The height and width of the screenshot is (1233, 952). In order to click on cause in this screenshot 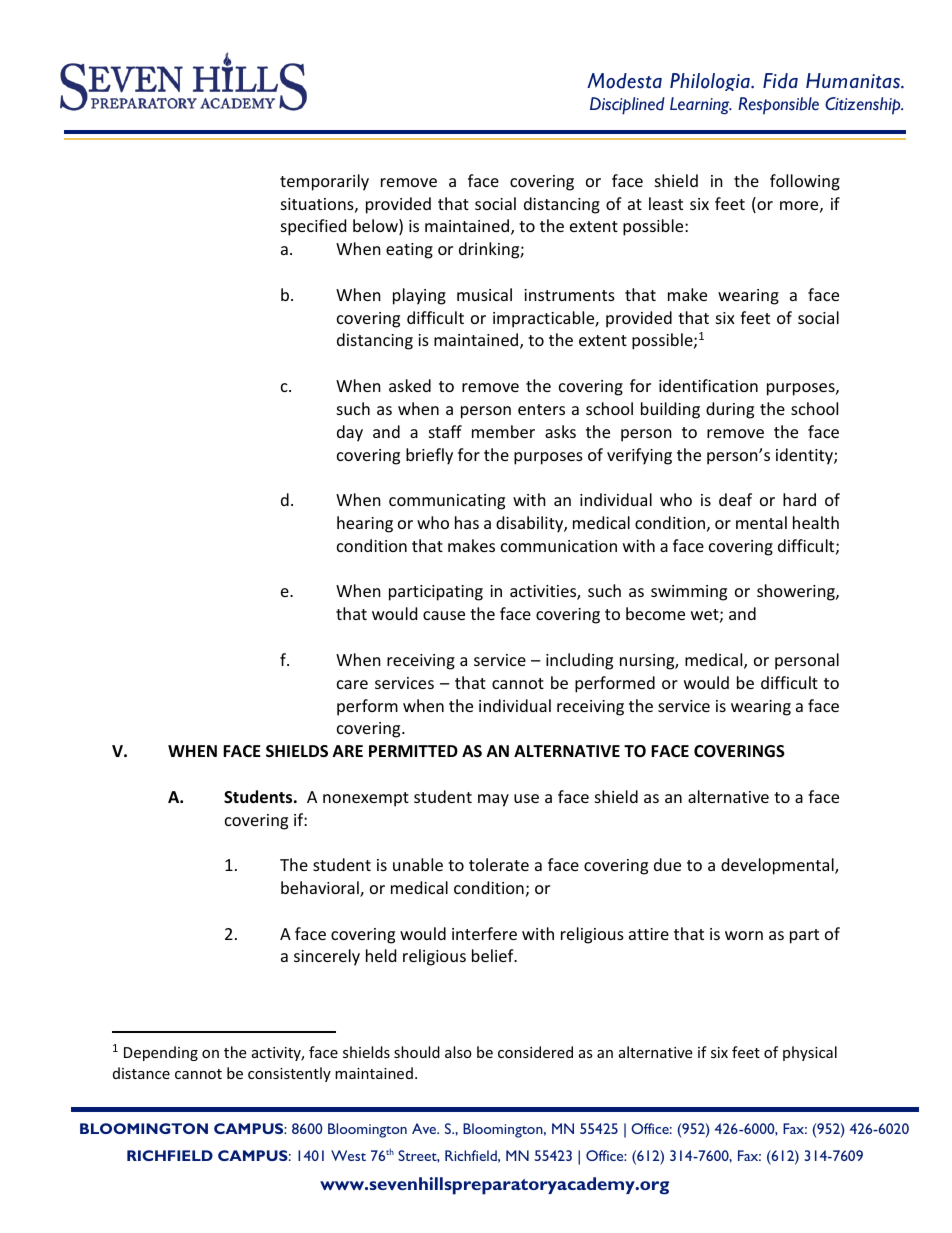, I will do `click(444, 615)`.
